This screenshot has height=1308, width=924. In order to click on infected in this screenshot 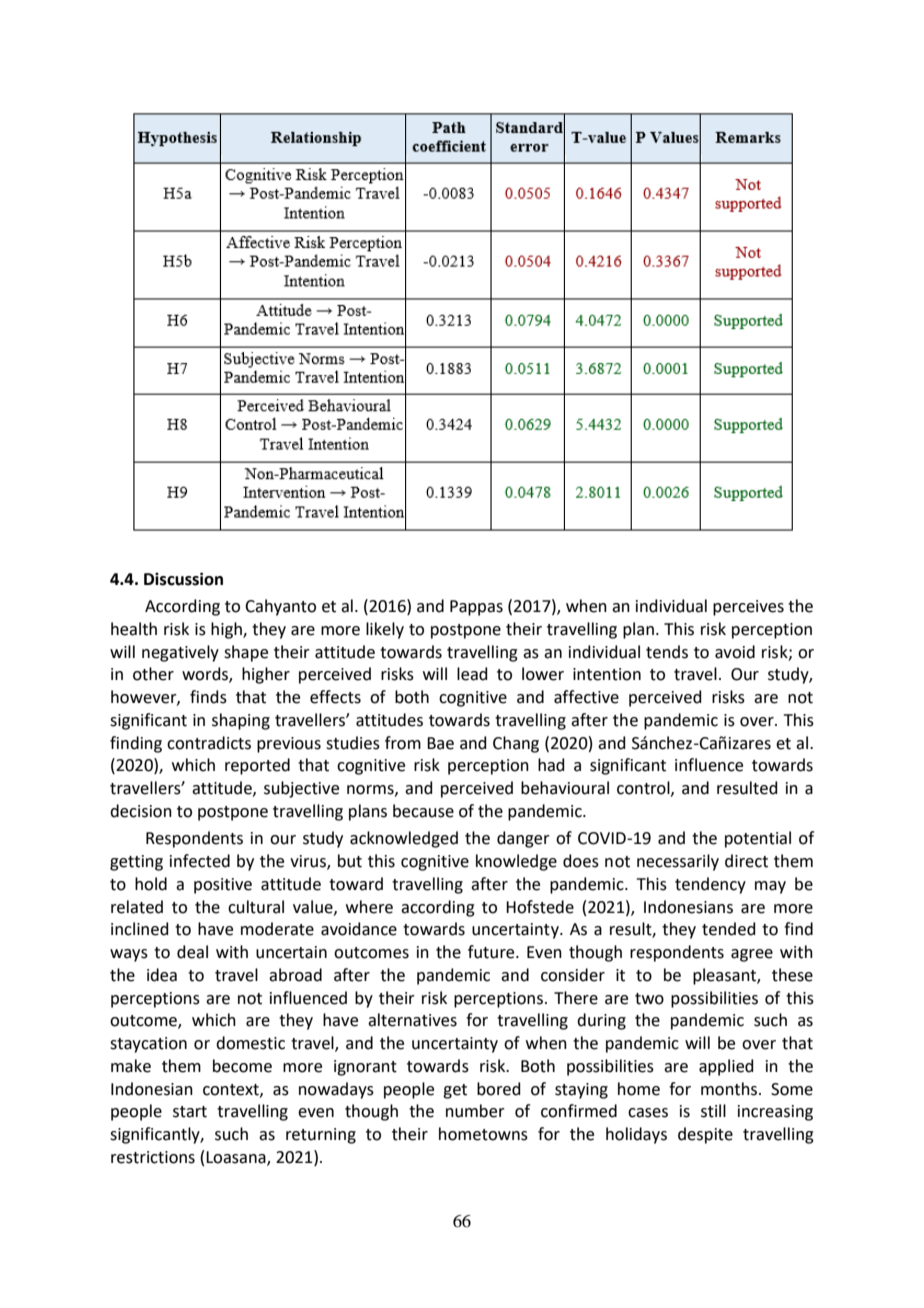, I will do `click(200, 861)`.
